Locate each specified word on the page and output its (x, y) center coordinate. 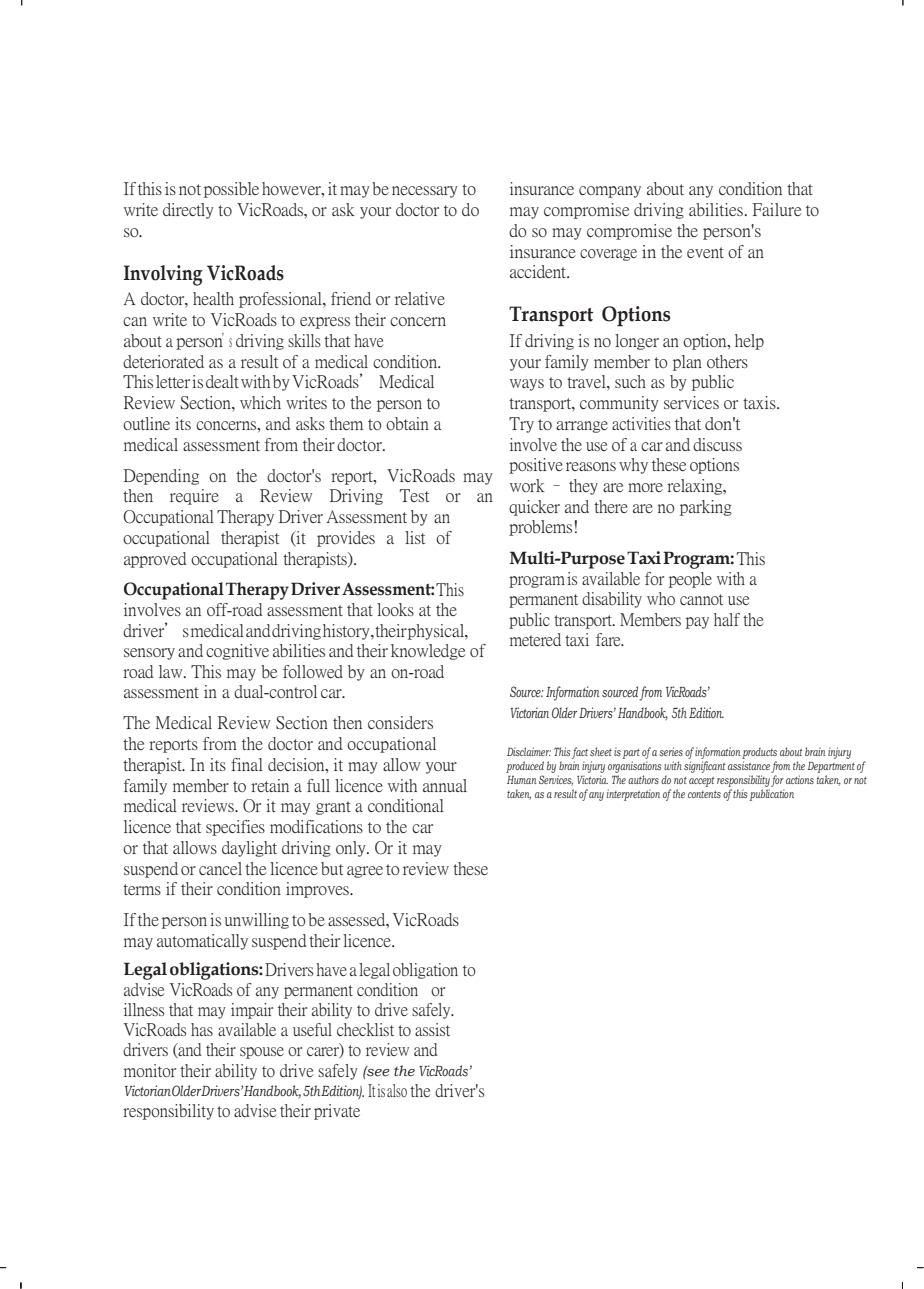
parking (706, 508)
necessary (425, 192)
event (705, 252)
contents (704, 794)
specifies (235, 828)
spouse (262, 1053)
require (194, 497)
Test (414, 495)
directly (188, 211)
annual (445, 785)
